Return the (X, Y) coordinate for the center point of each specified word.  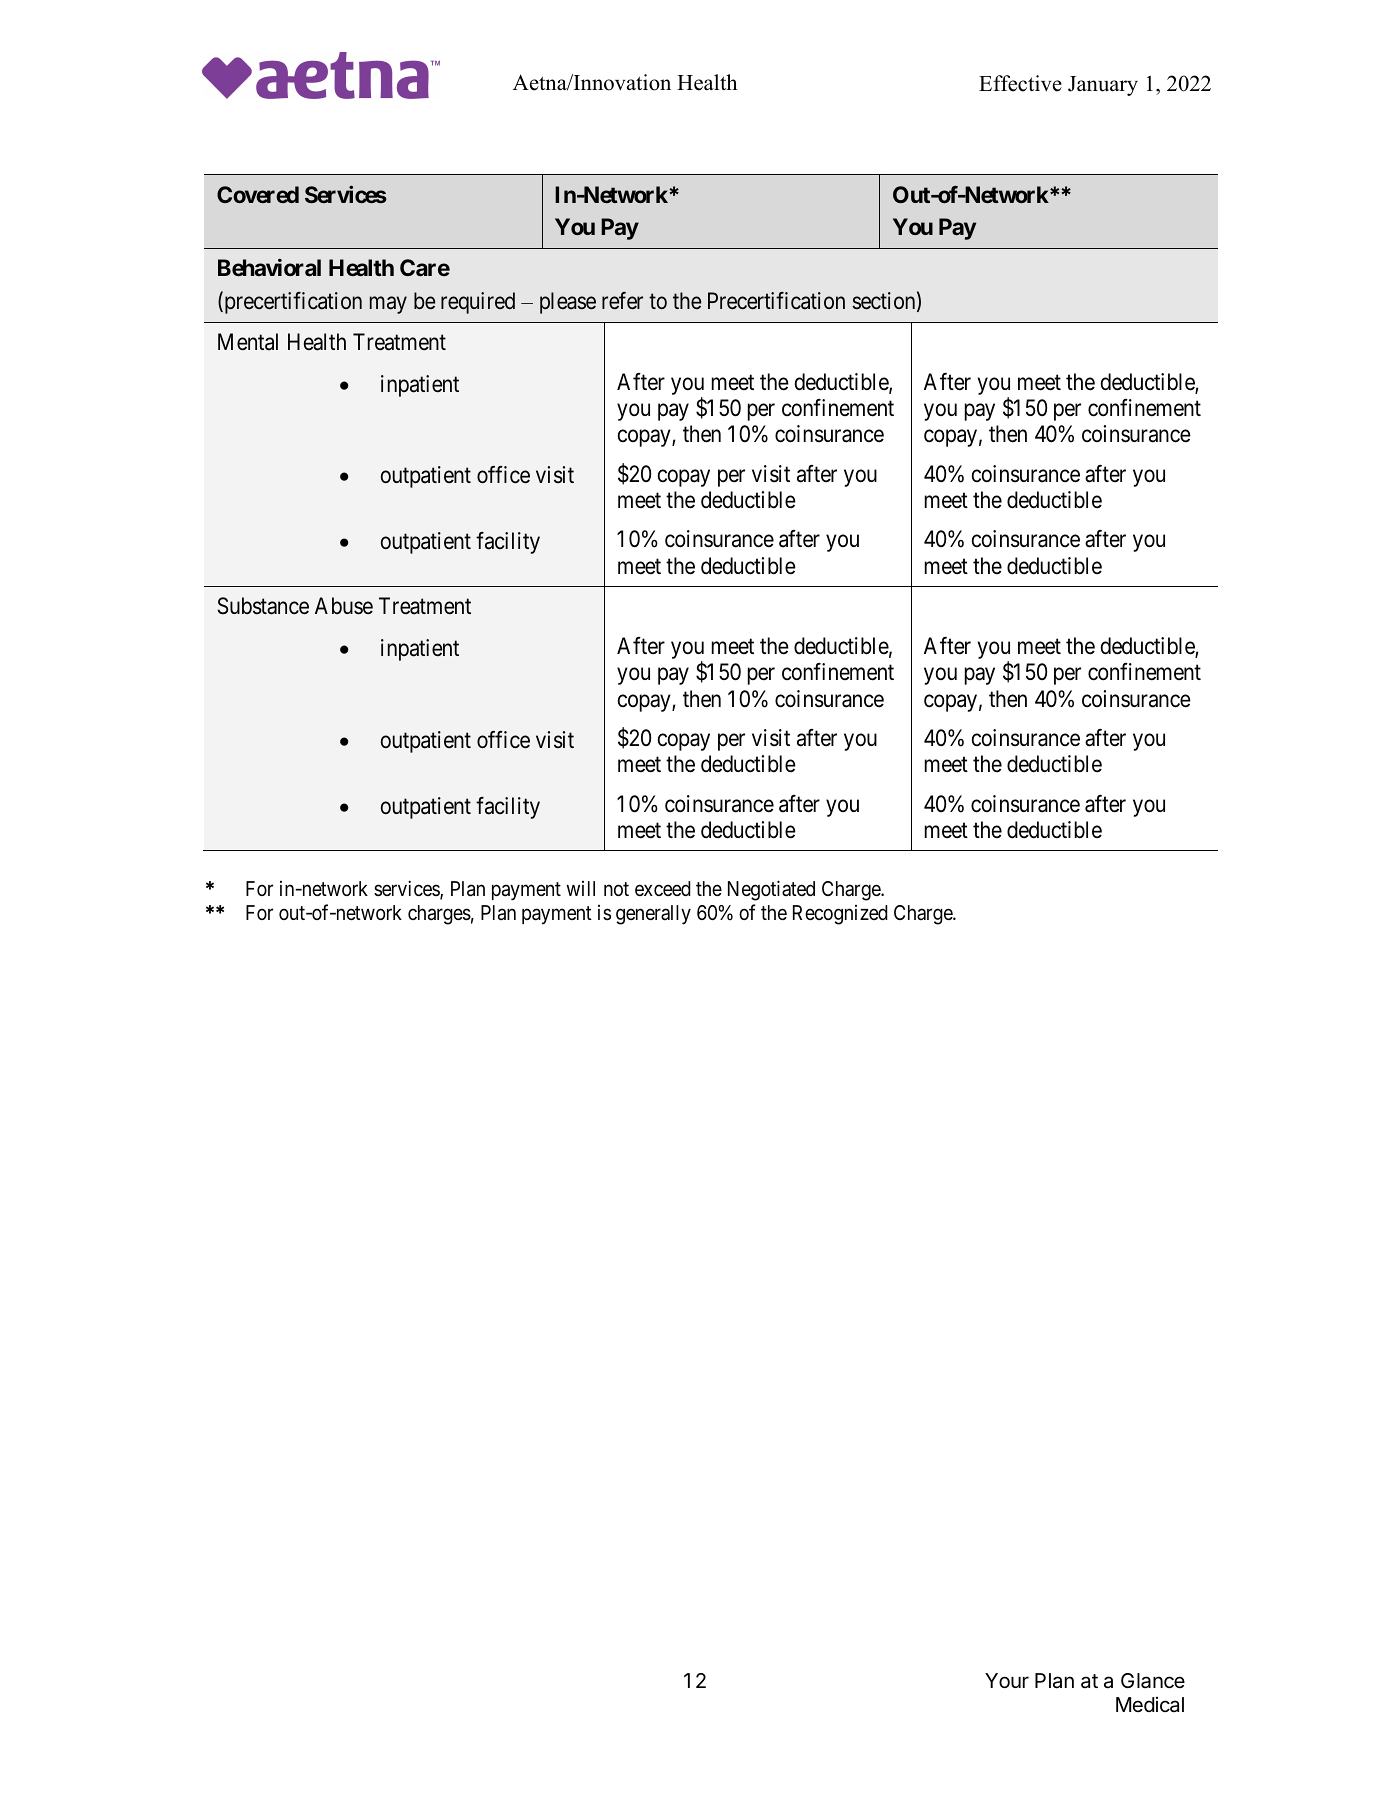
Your (1007, 1680)
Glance (1153, 1681)
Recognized (840, 915)
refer (622, 301)
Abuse (344, 606)
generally (653, 915)
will (580, 888)
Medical (1150, 1704)
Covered (258, 194)
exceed (663, 888)
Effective (1020, 83)
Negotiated (771, 890)
